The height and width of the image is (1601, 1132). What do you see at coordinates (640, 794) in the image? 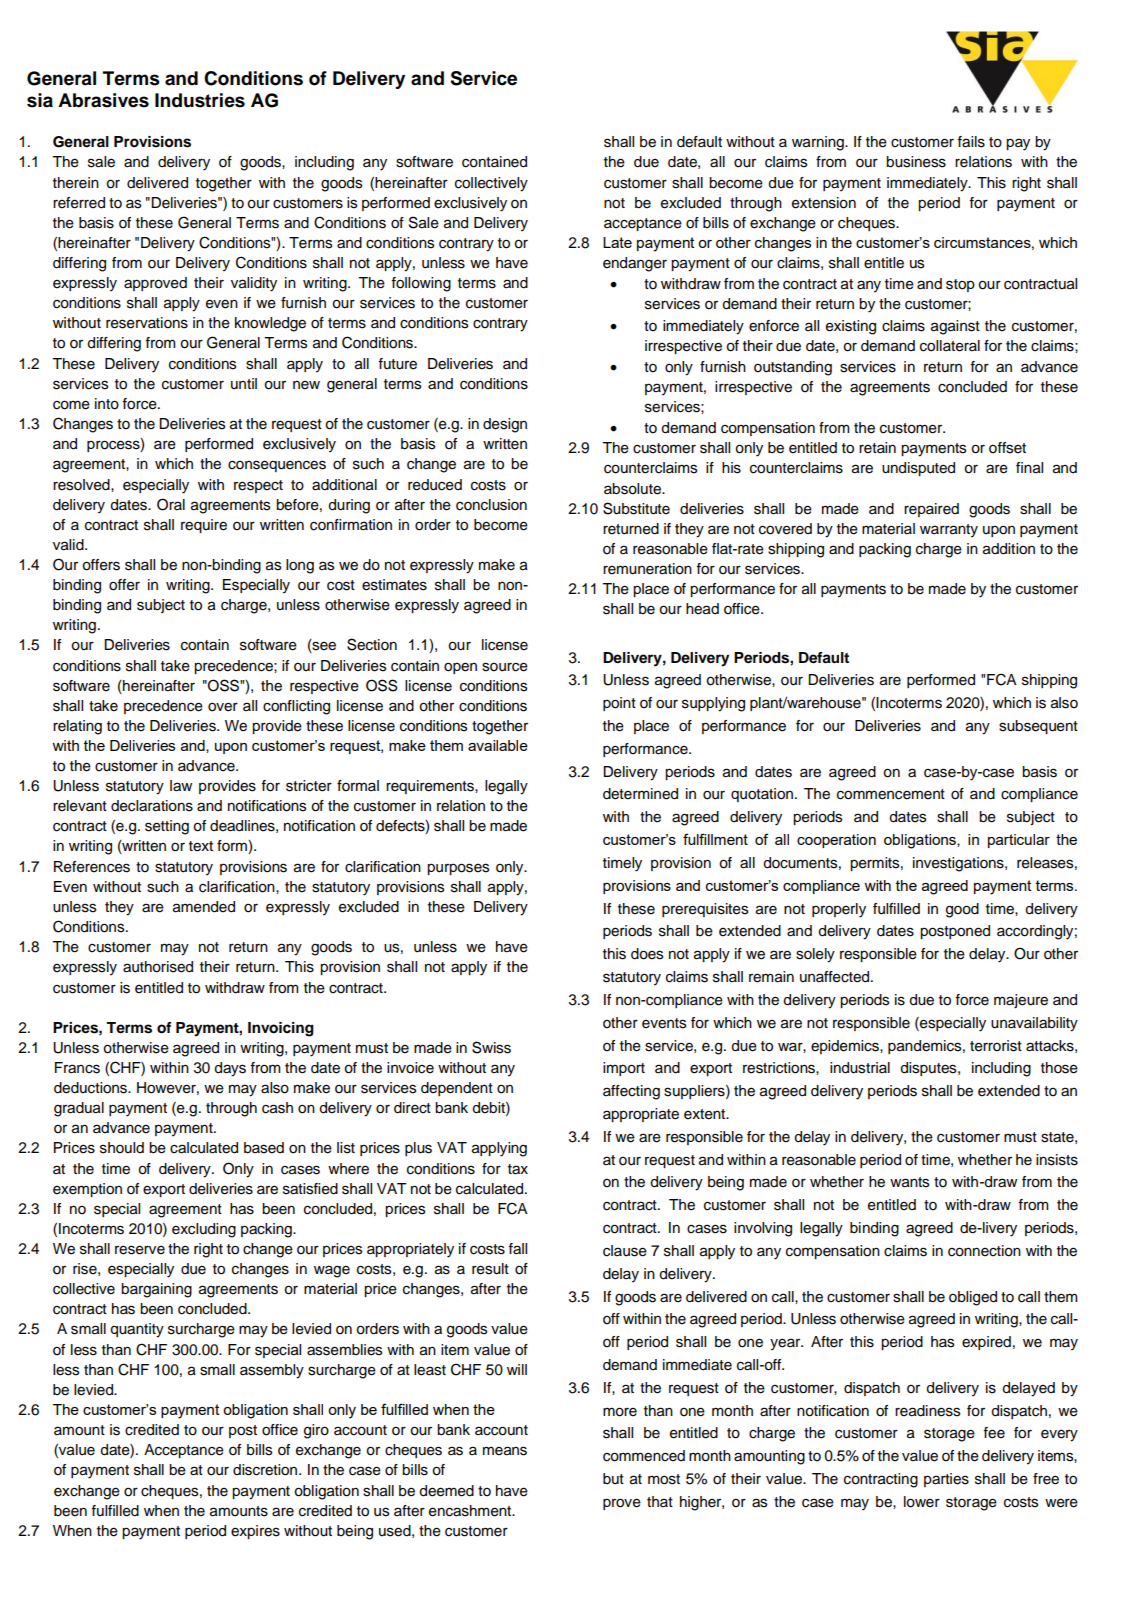
I see `determined` at bounding box center [640, 794].
